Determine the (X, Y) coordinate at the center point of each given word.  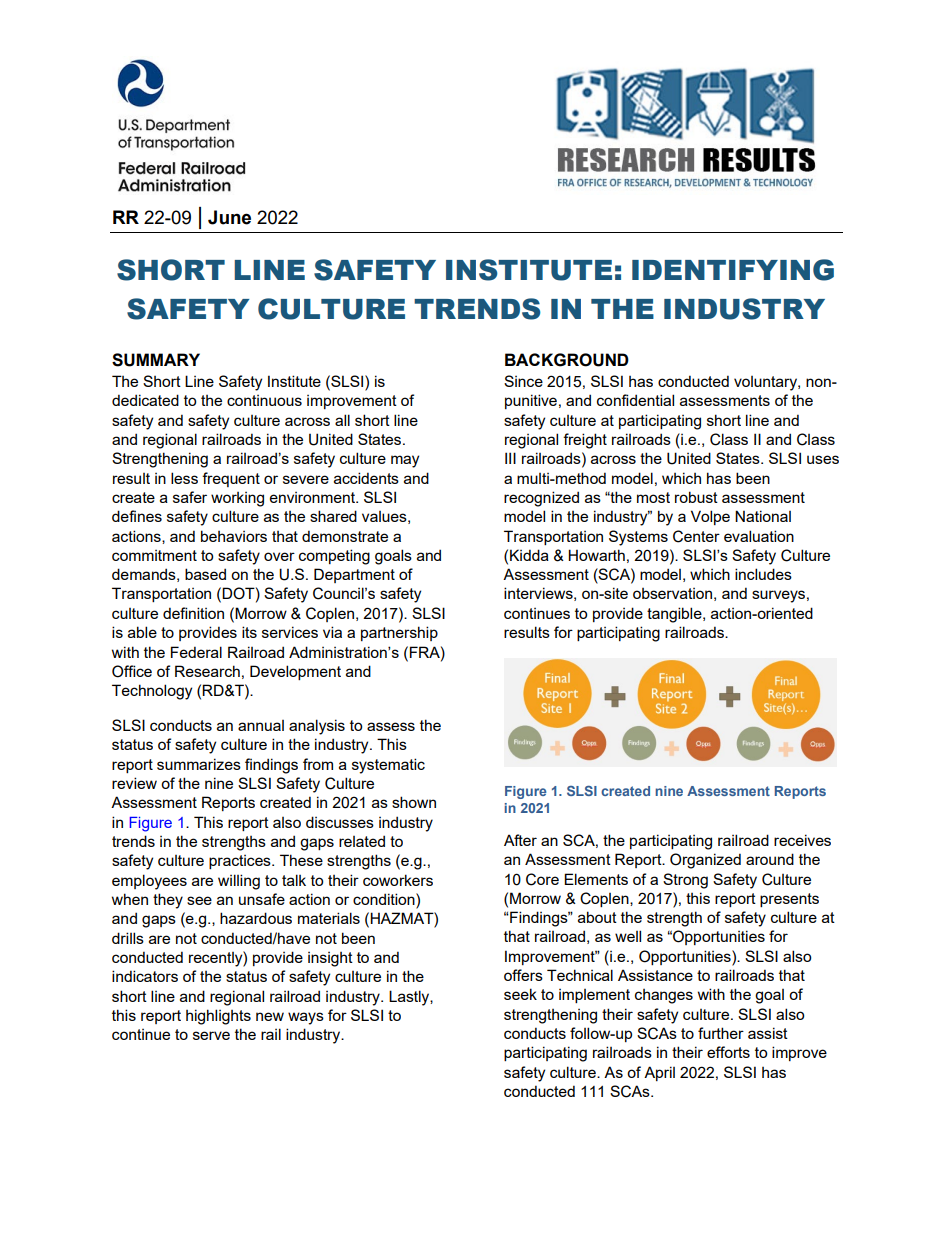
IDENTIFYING (733, 270)
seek (520, 994)
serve (211, 1035)
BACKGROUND (567, 360)
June (229, 217)
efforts (728, 1052)
